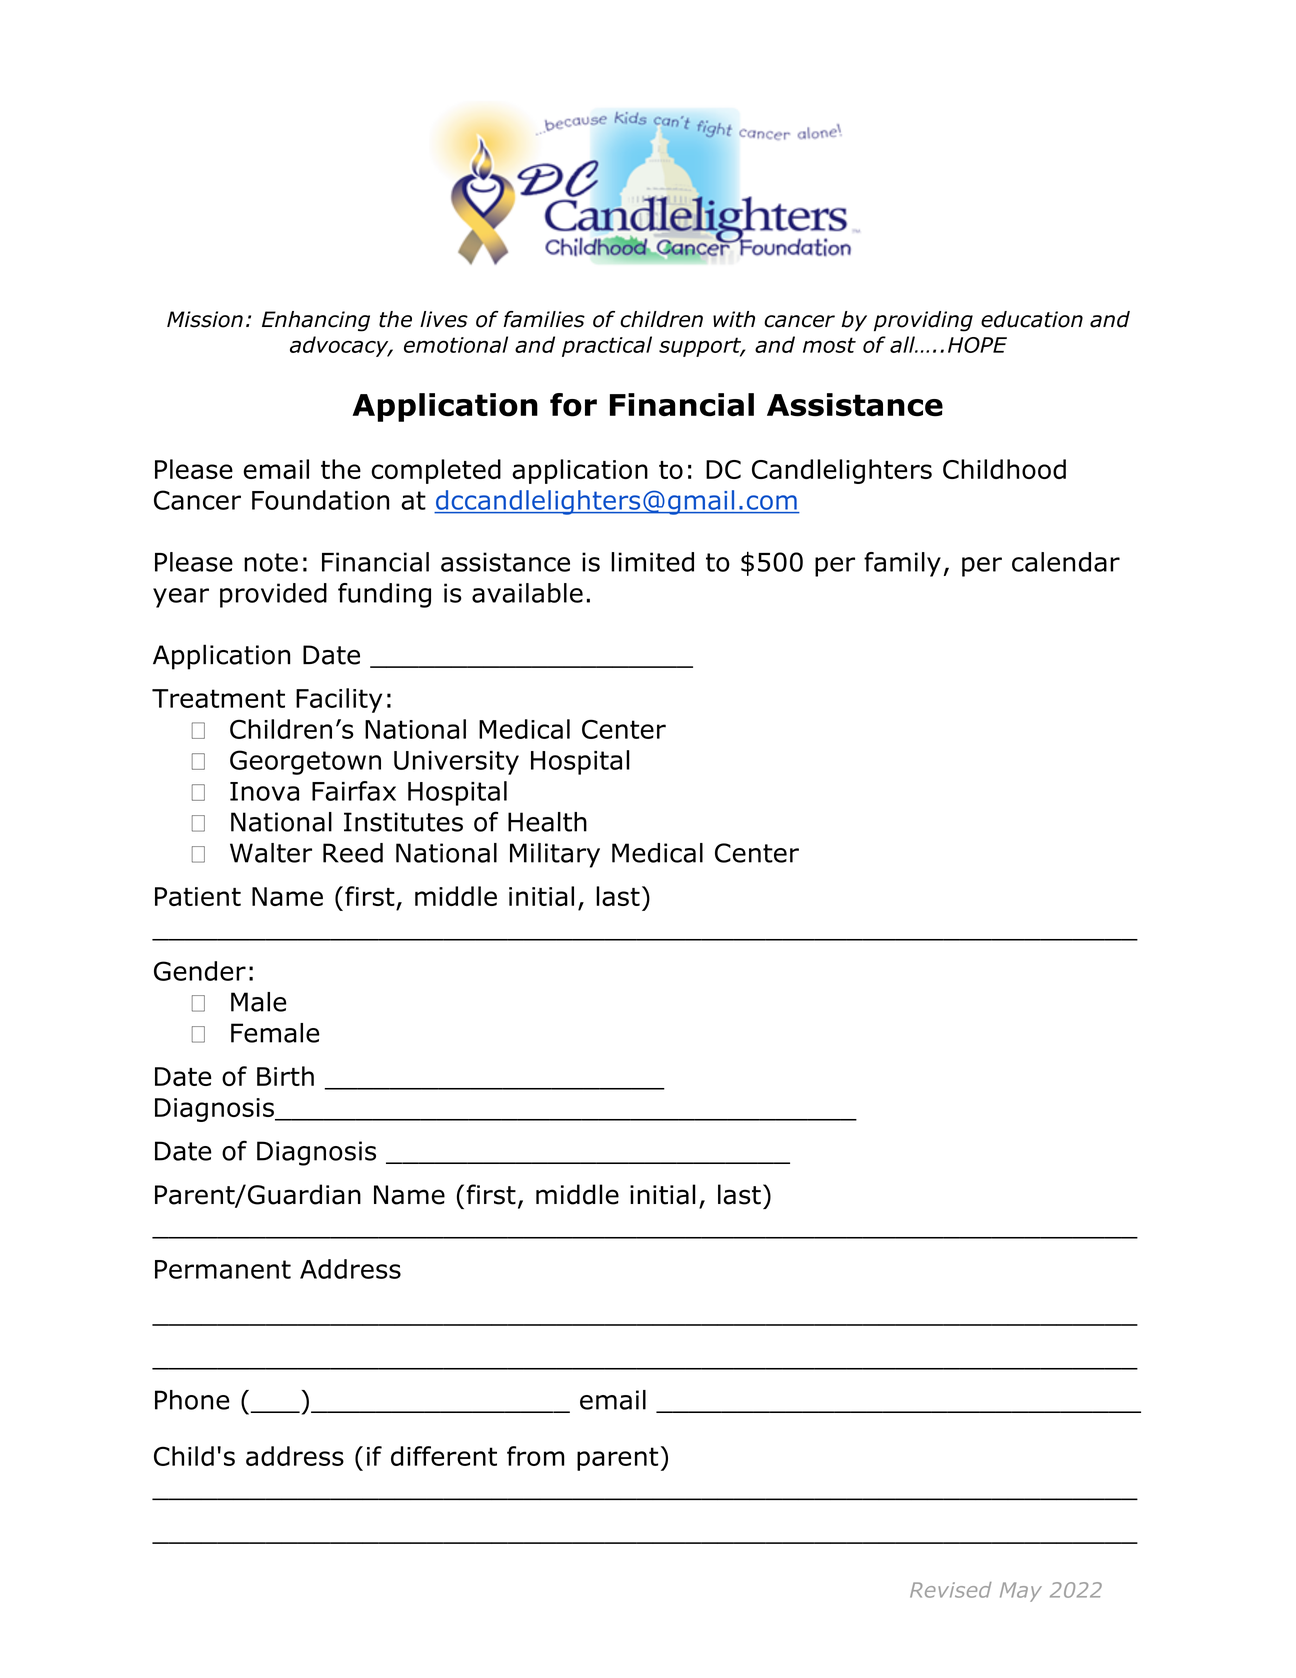 Image resolution: width=1296 pixels, height=1678 pixels. Describe the element at coordinates (607, 346) in the screenshot. I see `practical` at that location.
